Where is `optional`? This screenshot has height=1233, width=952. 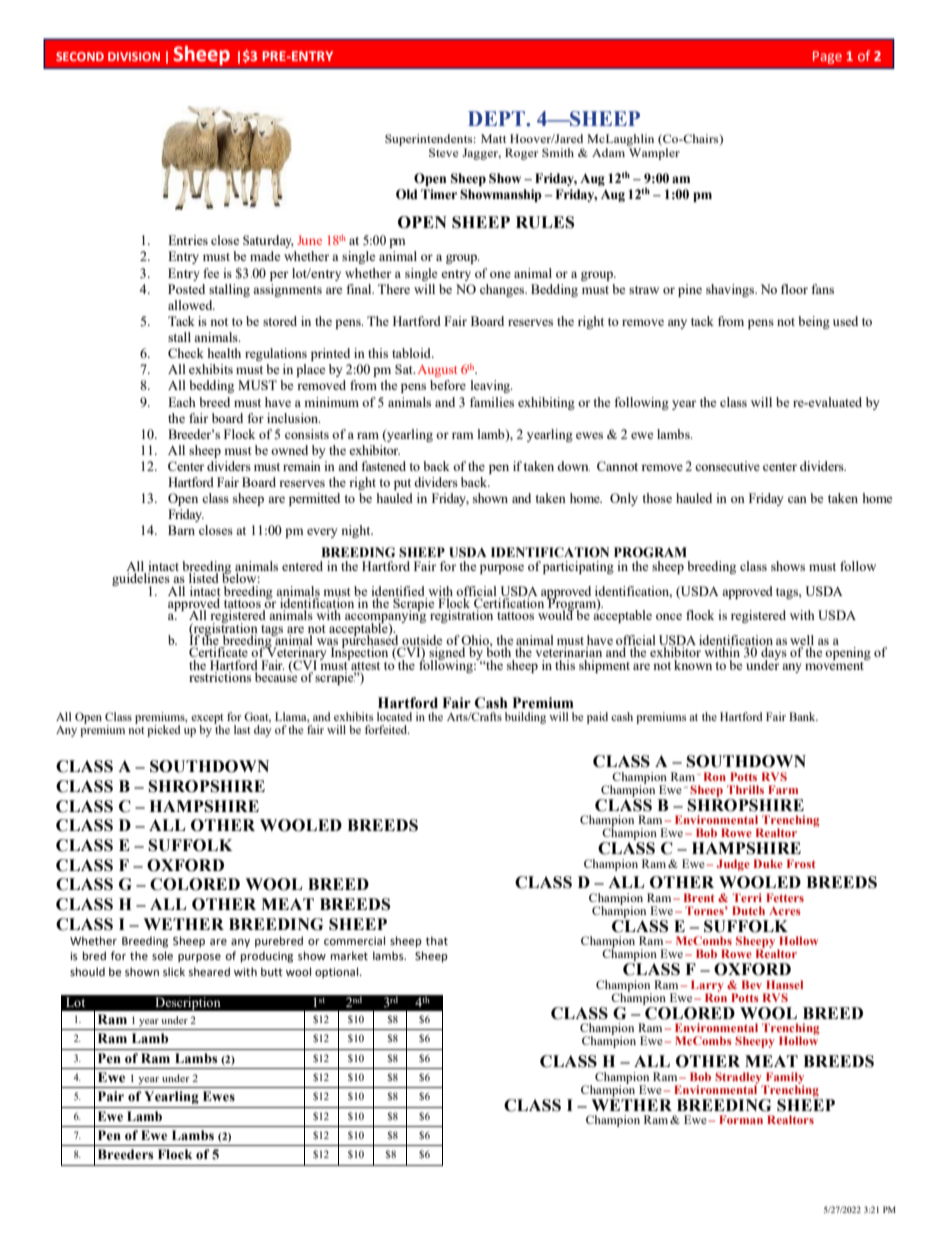
optional is located at coordinates (338, 973).
